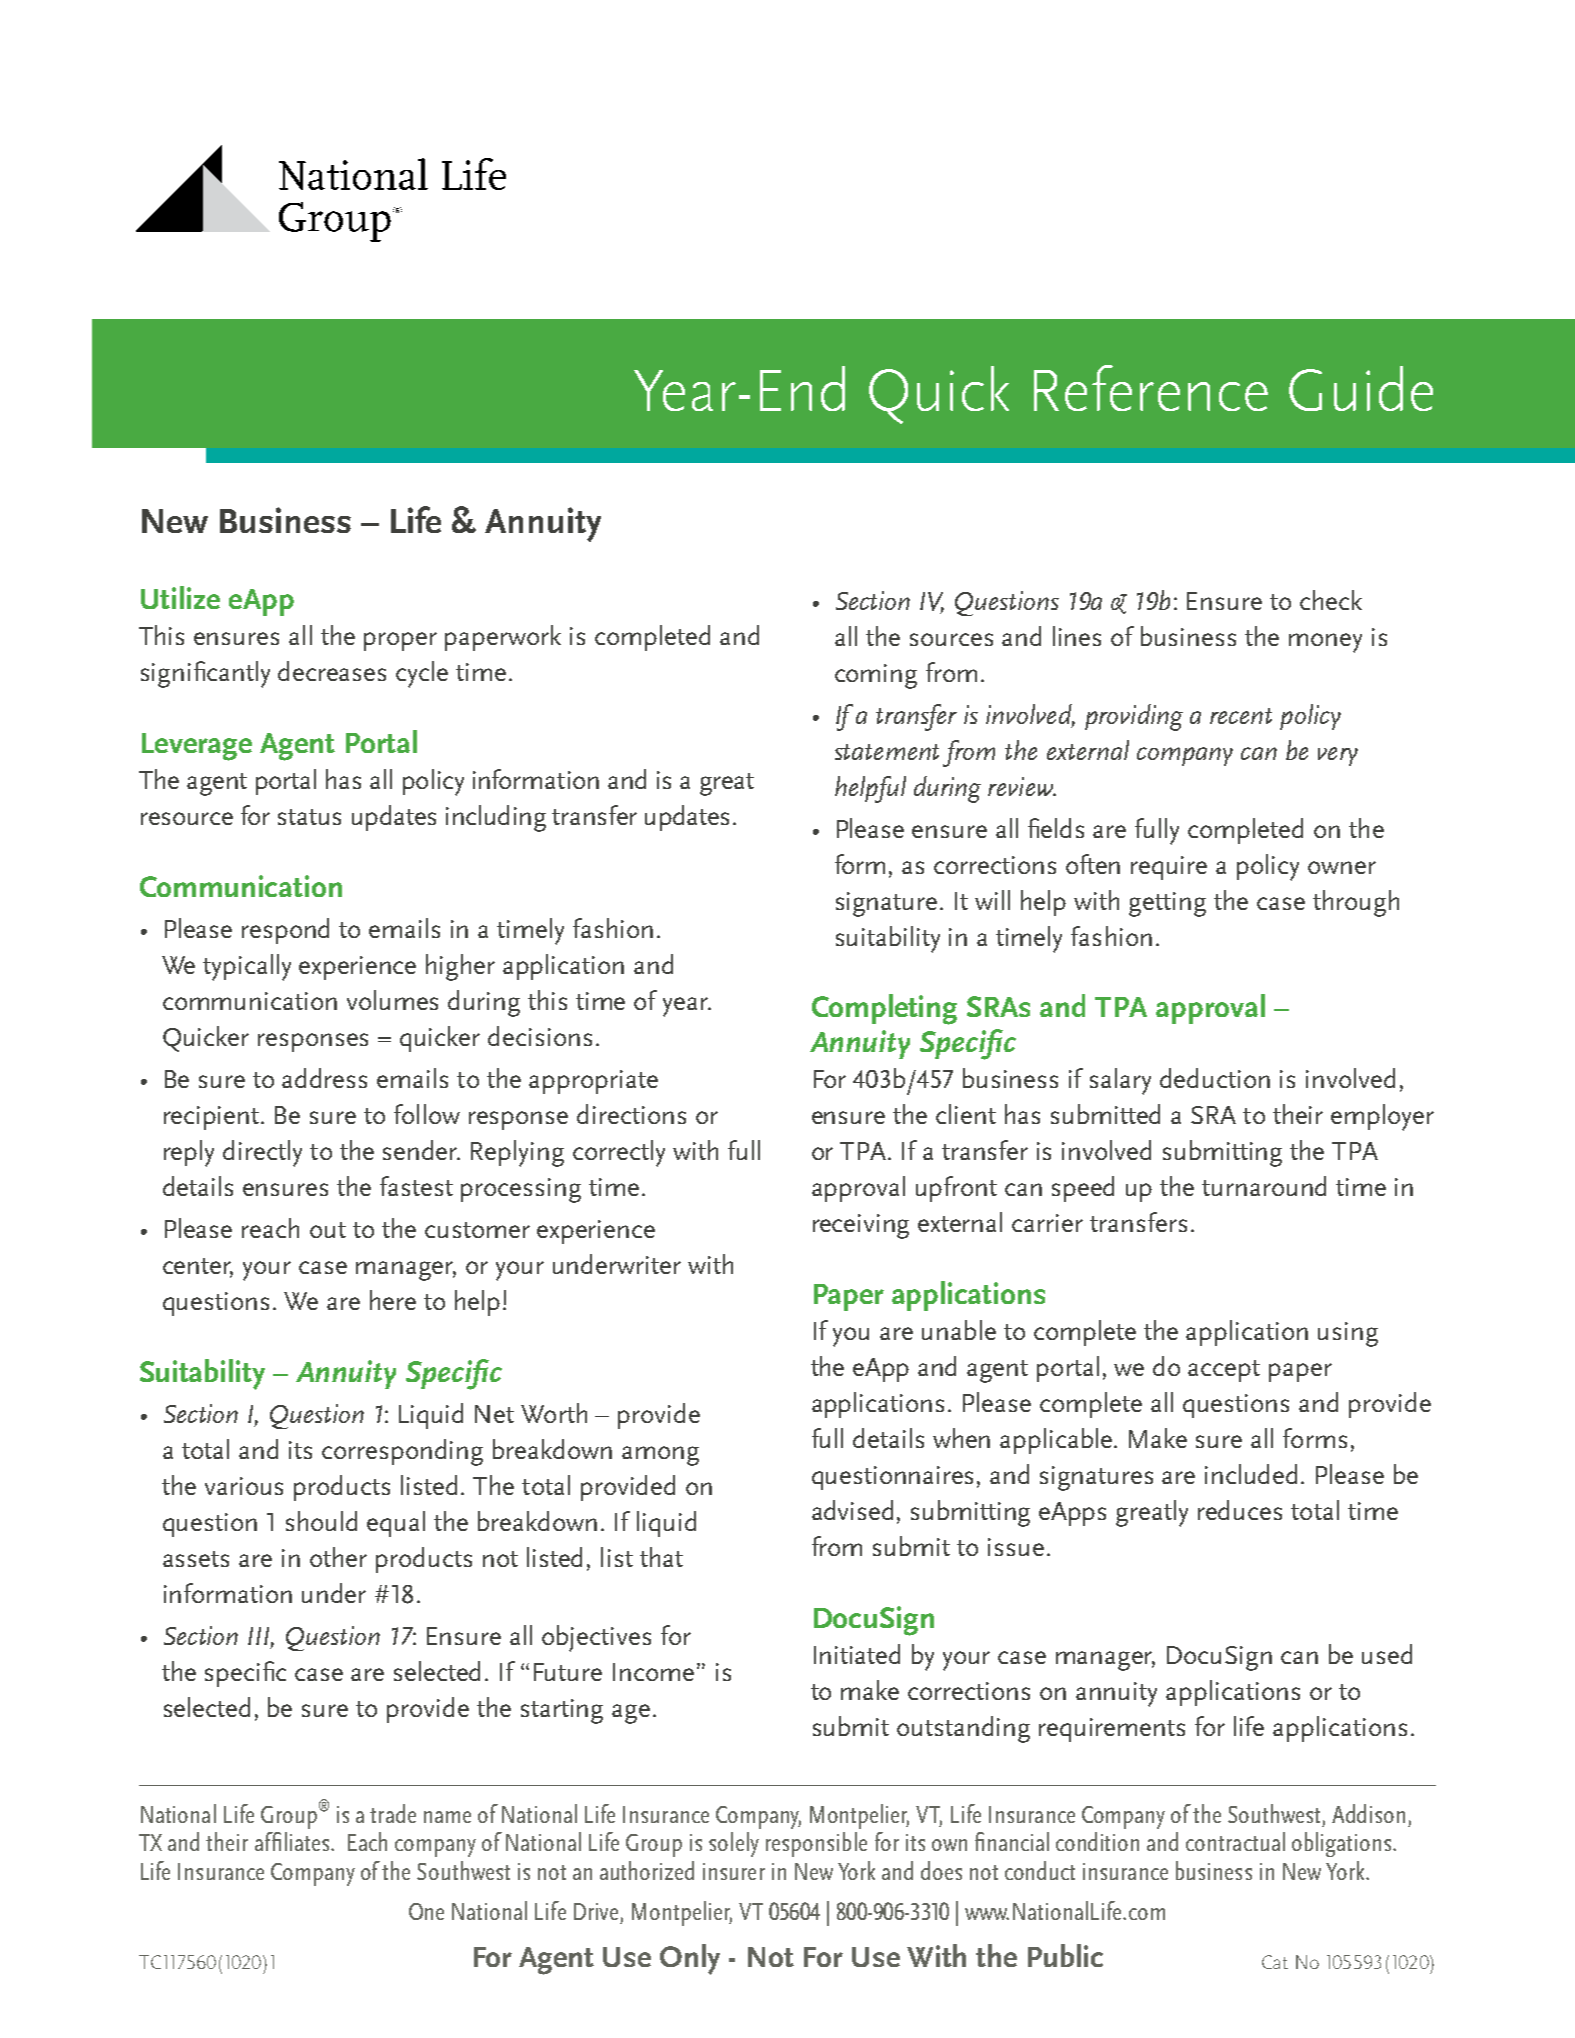  Describe the element at coordinates (852, 1510) in the image. I see `advised` at that location.
